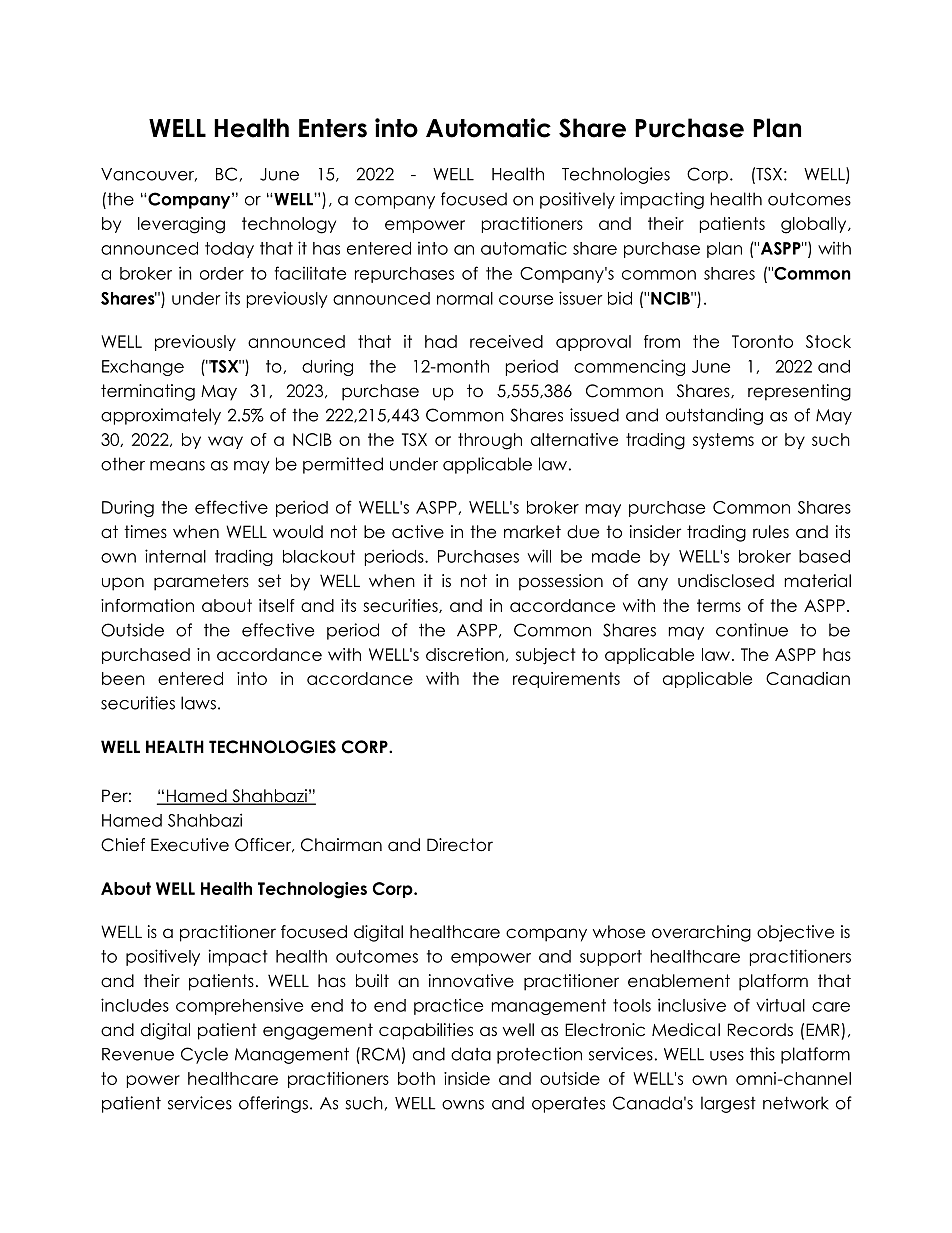  Describe the element at coordinates (465, 654) in the document. I see `discretion` at that location.
